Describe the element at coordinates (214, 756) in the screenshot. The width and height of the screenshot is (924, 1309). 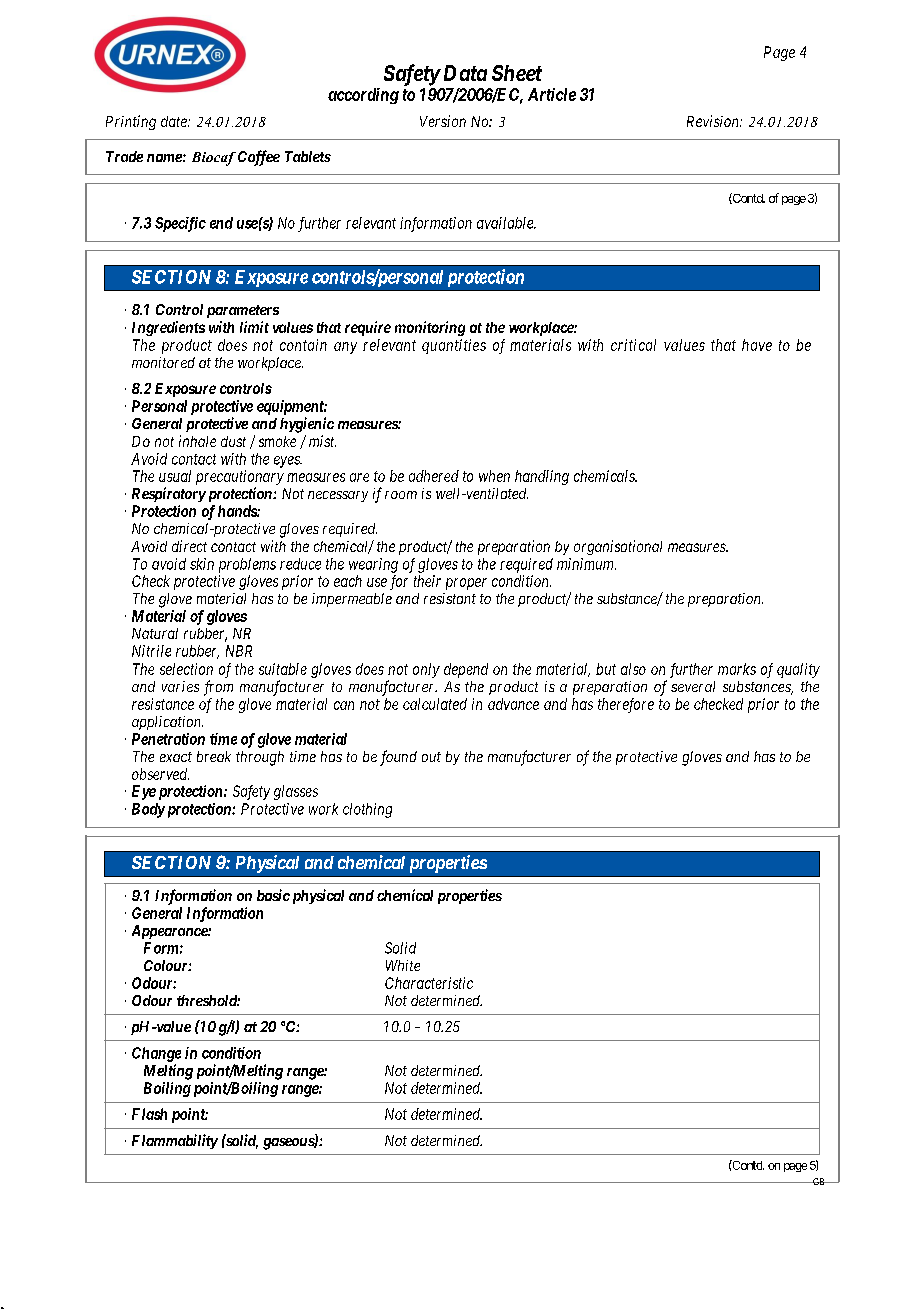
I see `break` at that location.
